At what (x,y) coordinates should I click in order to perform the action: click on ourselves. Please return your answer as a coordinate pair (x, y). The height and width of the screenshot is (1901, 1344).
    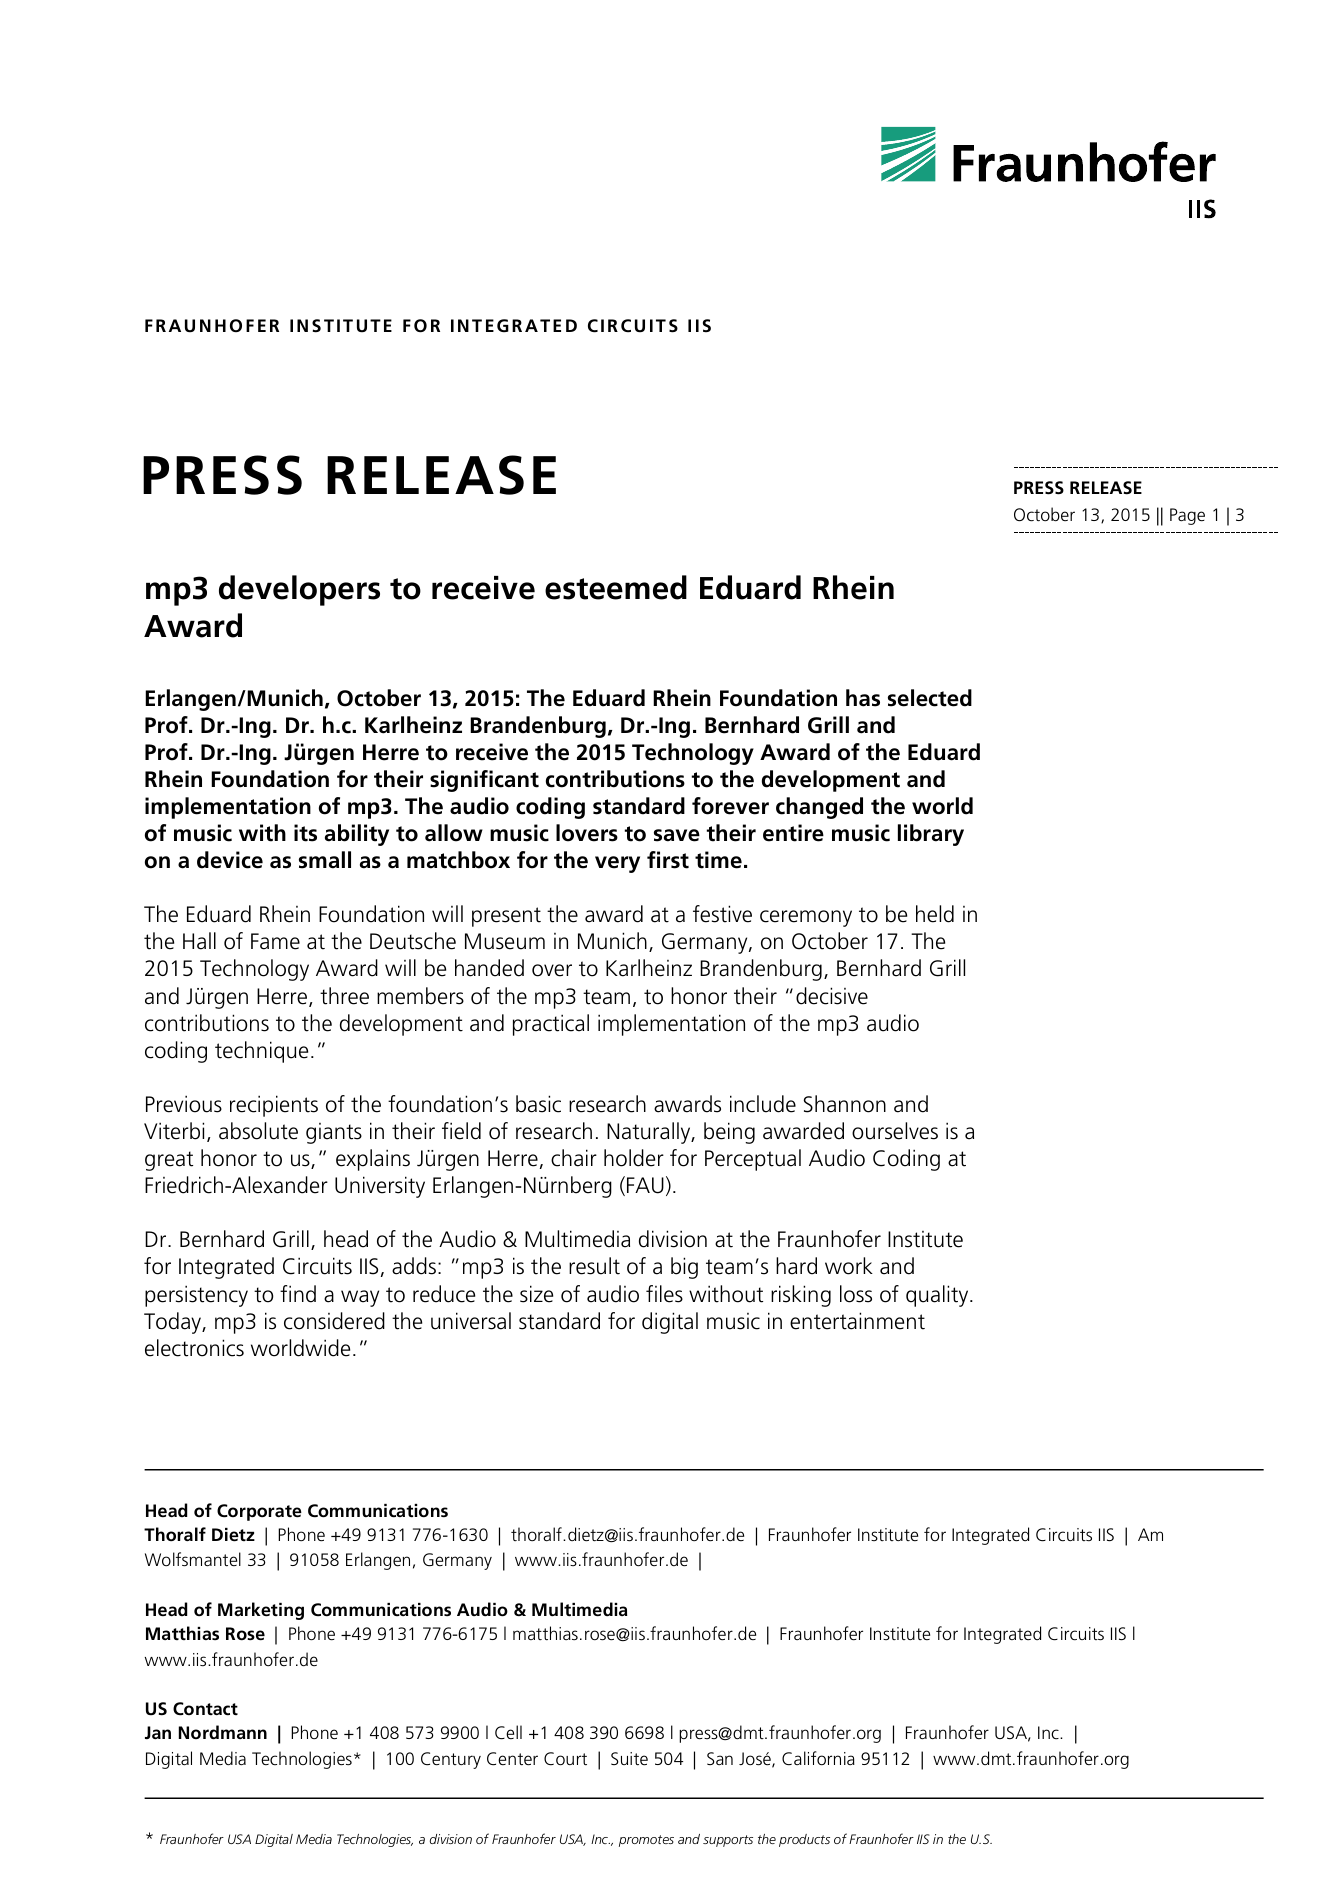
    Looking at the image, I should click on (895, 1131).
